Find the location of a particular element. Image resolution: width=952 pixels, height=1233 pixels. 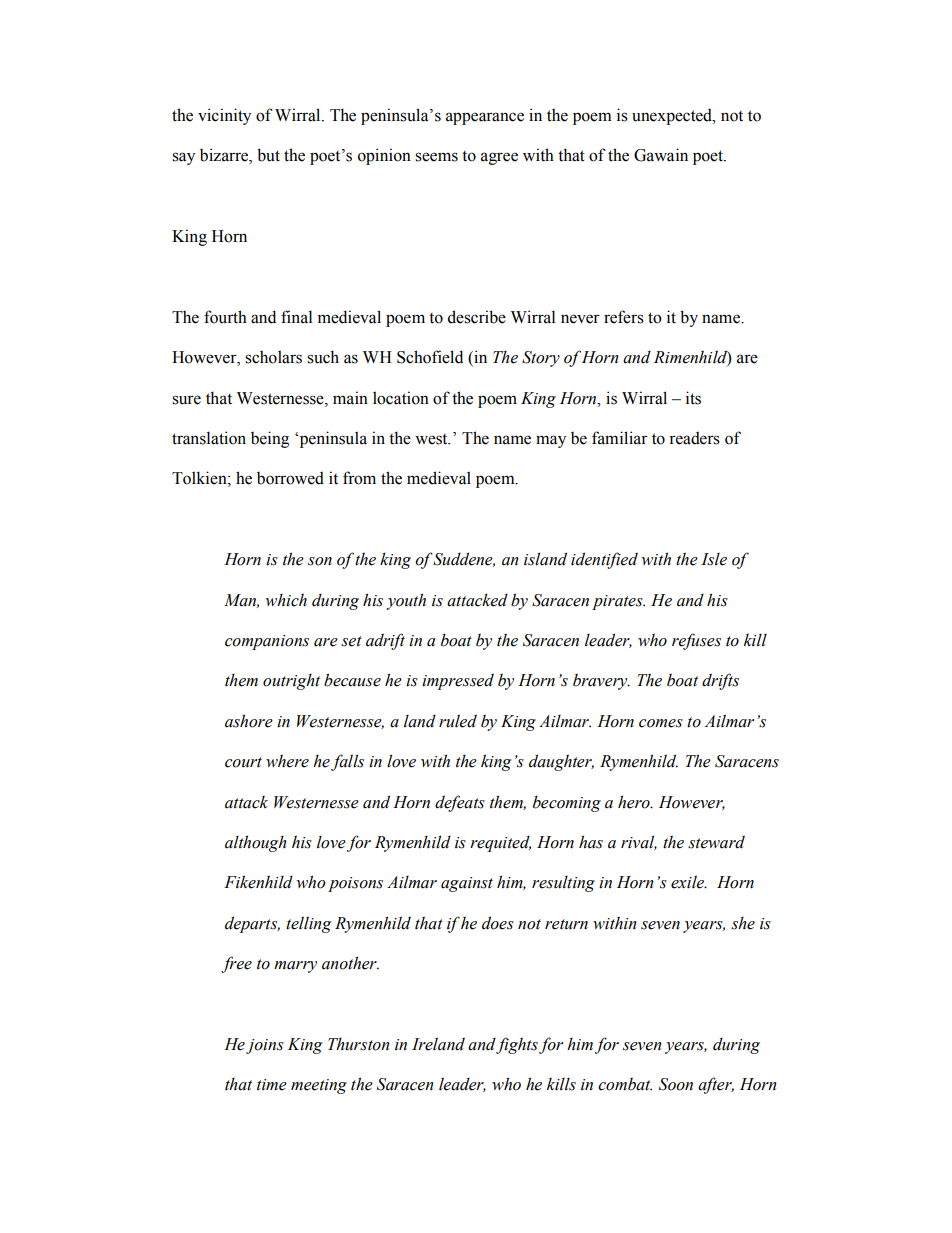

joins is located at coordinates (265, 1046).
